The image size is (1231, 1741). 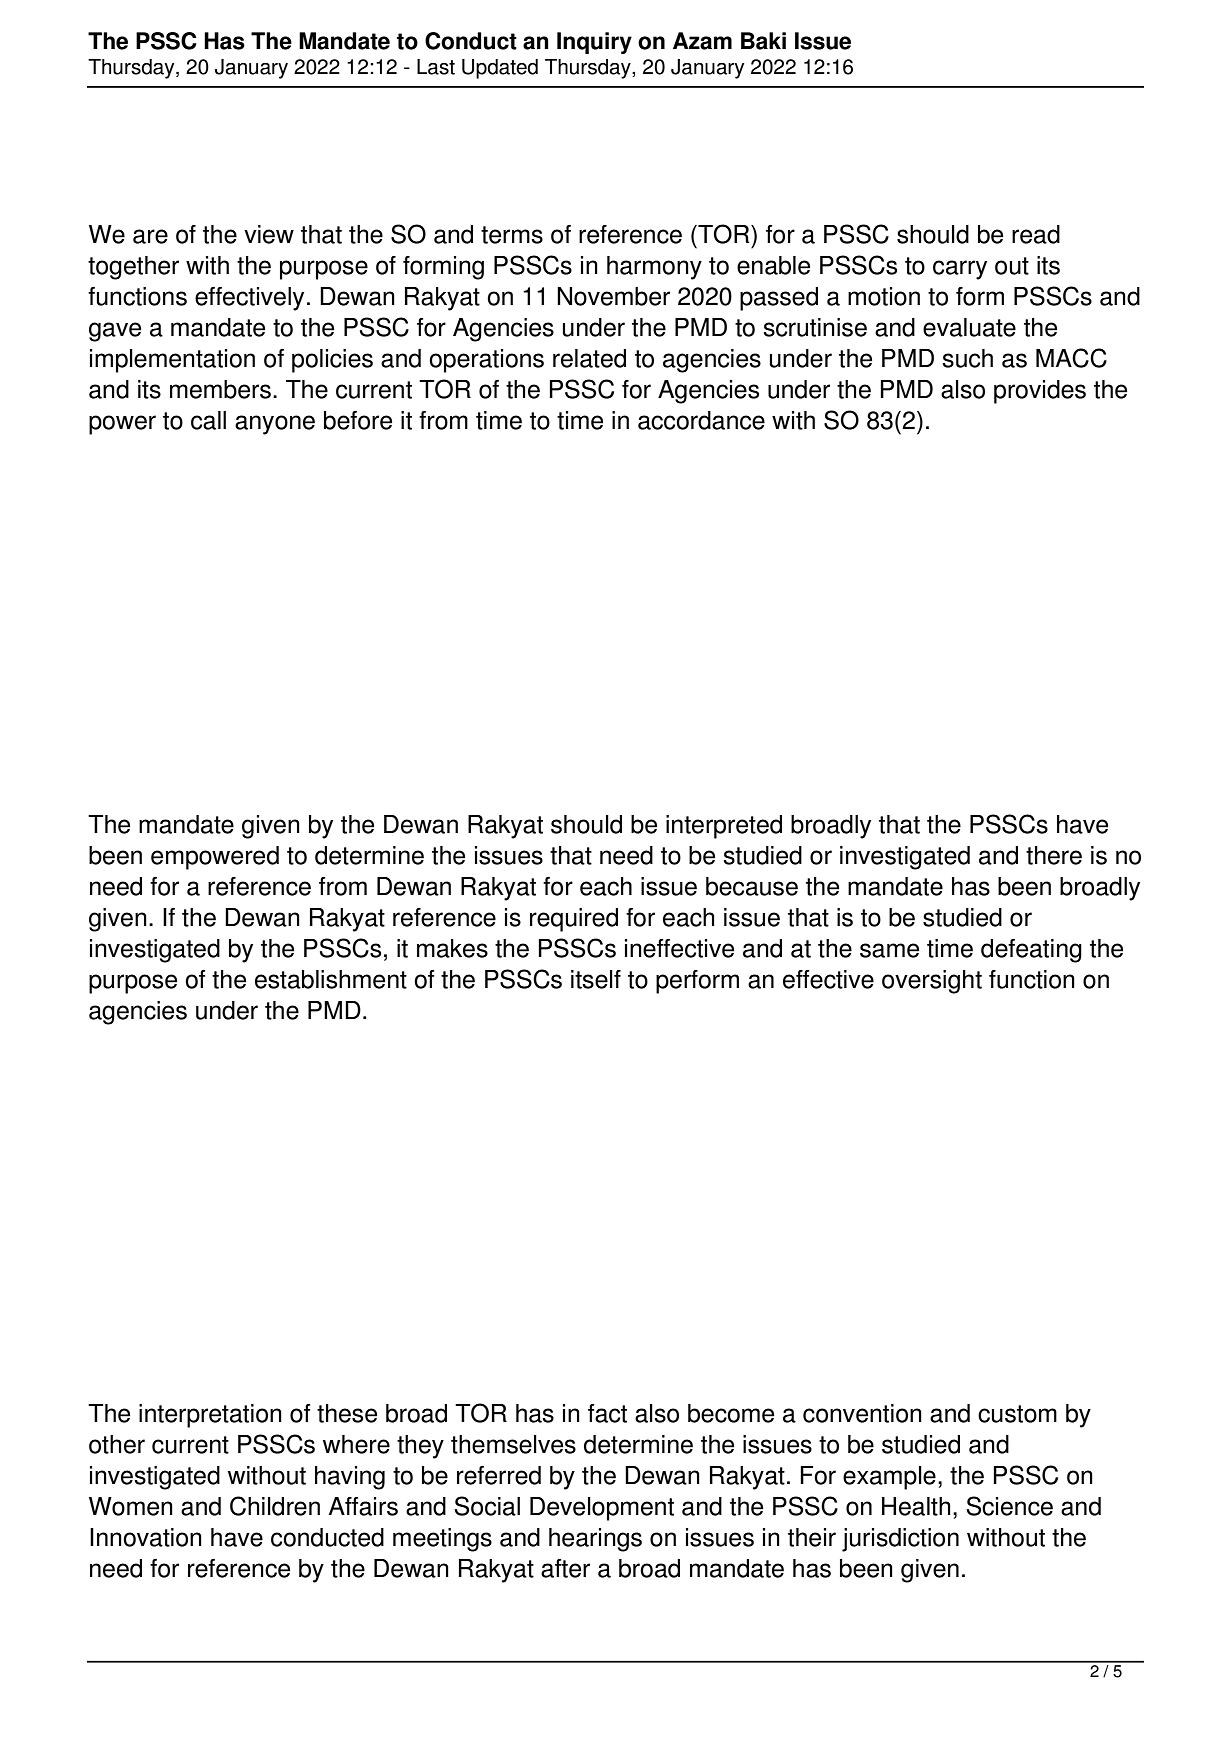 What do you see at coordinates (275, 1506) in the page?
I see `Children` at bounding box center [275, 1506].
